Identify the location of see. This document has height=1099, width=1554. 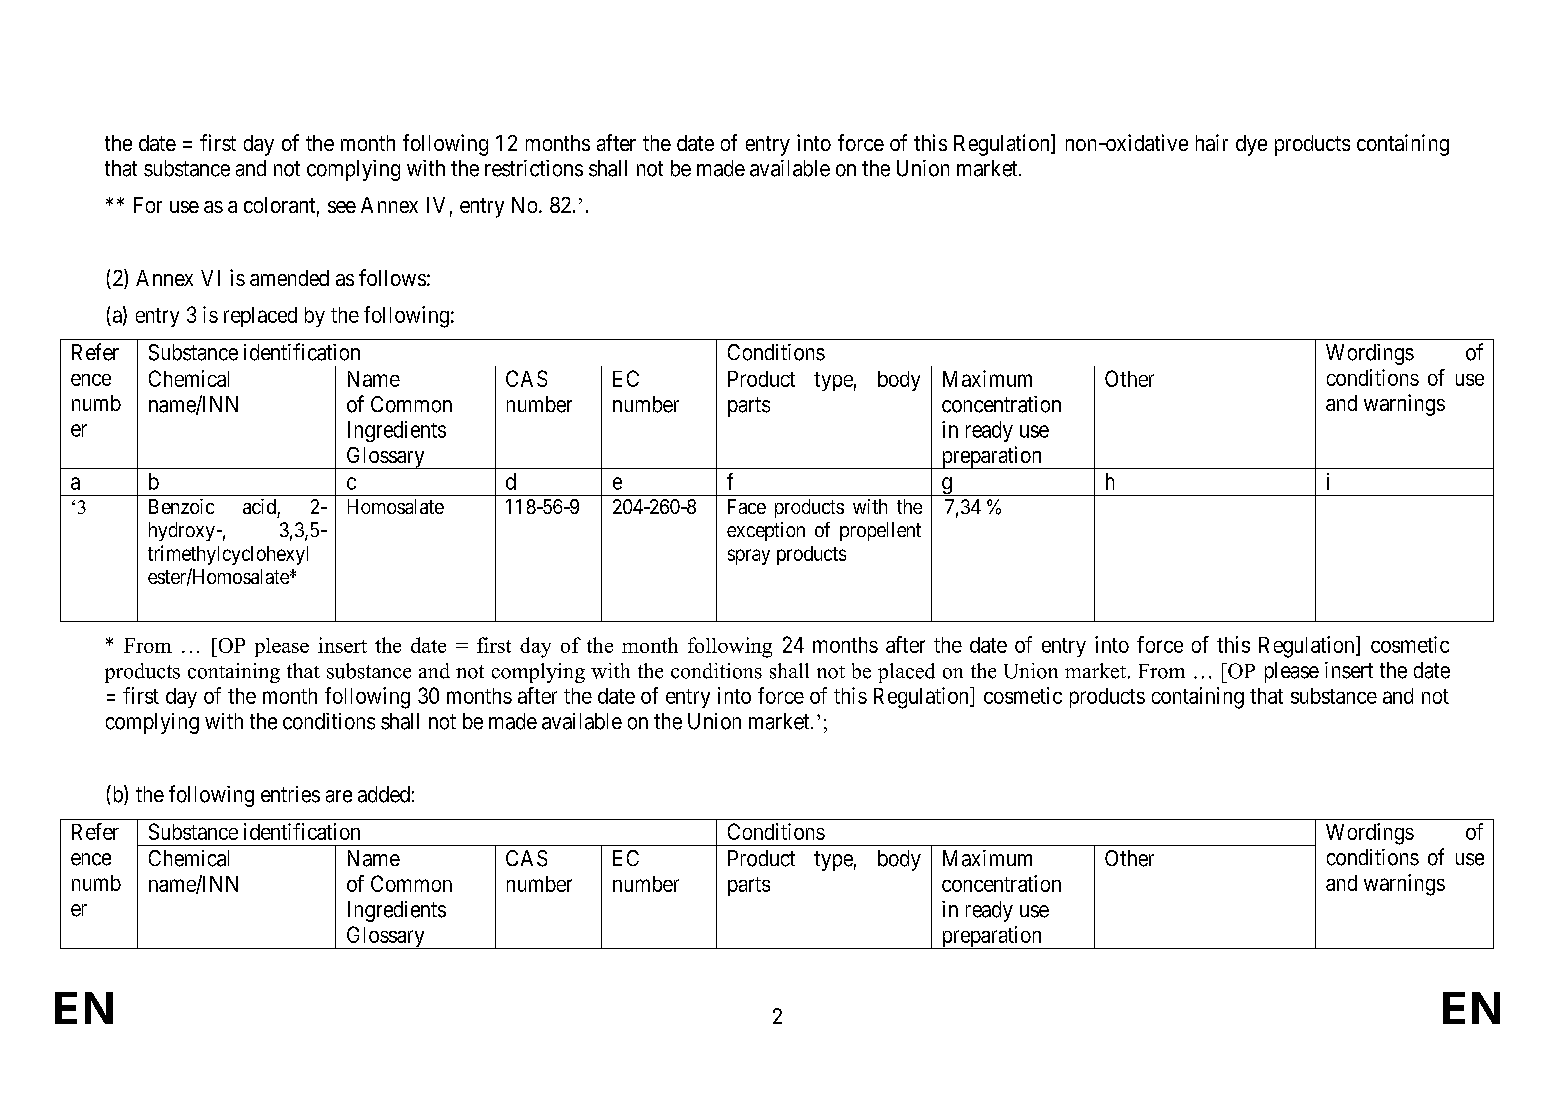
(342, 207).
